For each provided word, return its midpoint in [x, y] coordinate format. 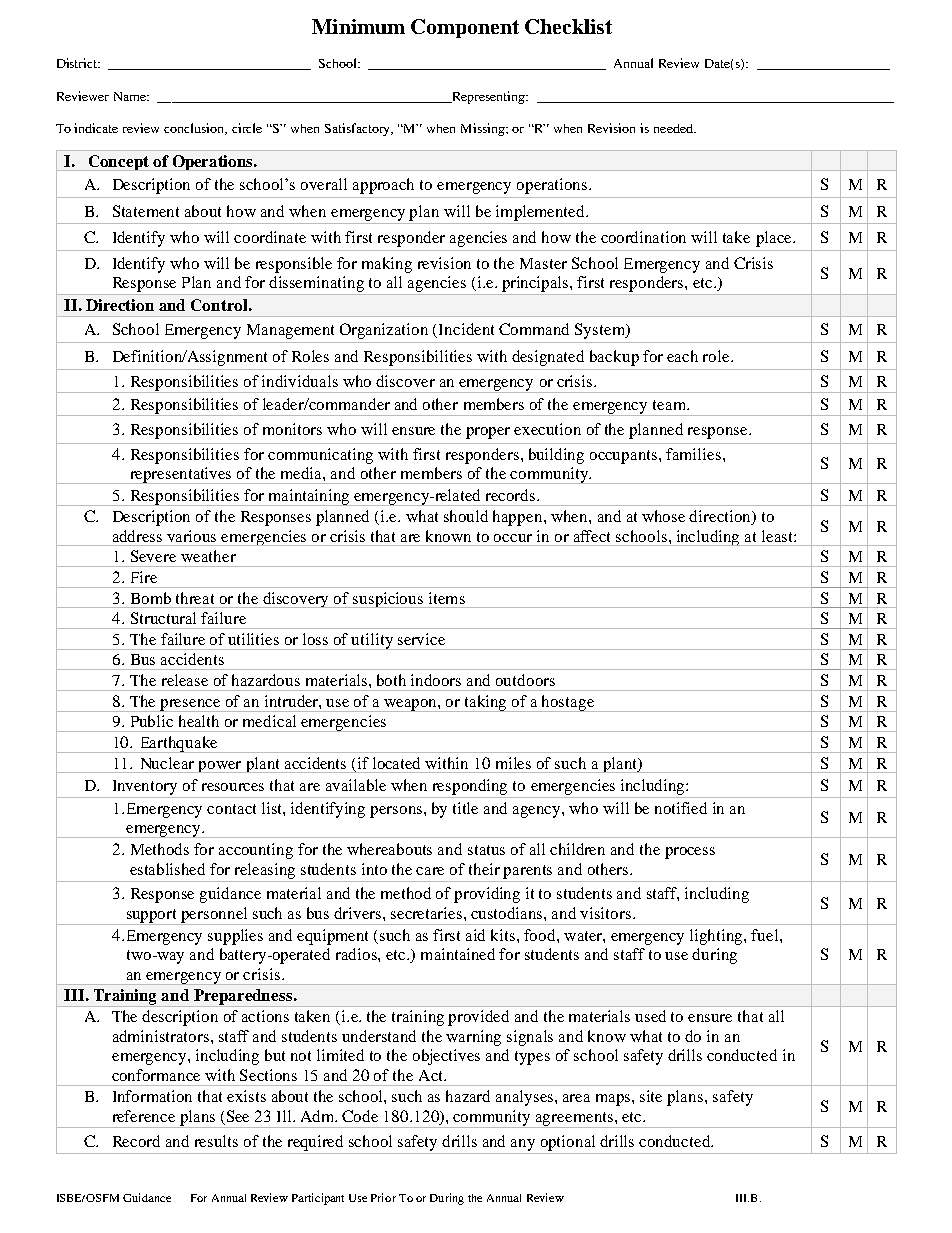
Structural [163, 618]
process [690, 853]
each [682, 356]
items [447, 598]
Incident [466, 329]
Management [290, 331]
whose [663, 516]
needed [674, 128]
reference [144, 1116]
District [78, 63]
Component [465, 28]
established [167, 869]
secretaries [428, 913]
